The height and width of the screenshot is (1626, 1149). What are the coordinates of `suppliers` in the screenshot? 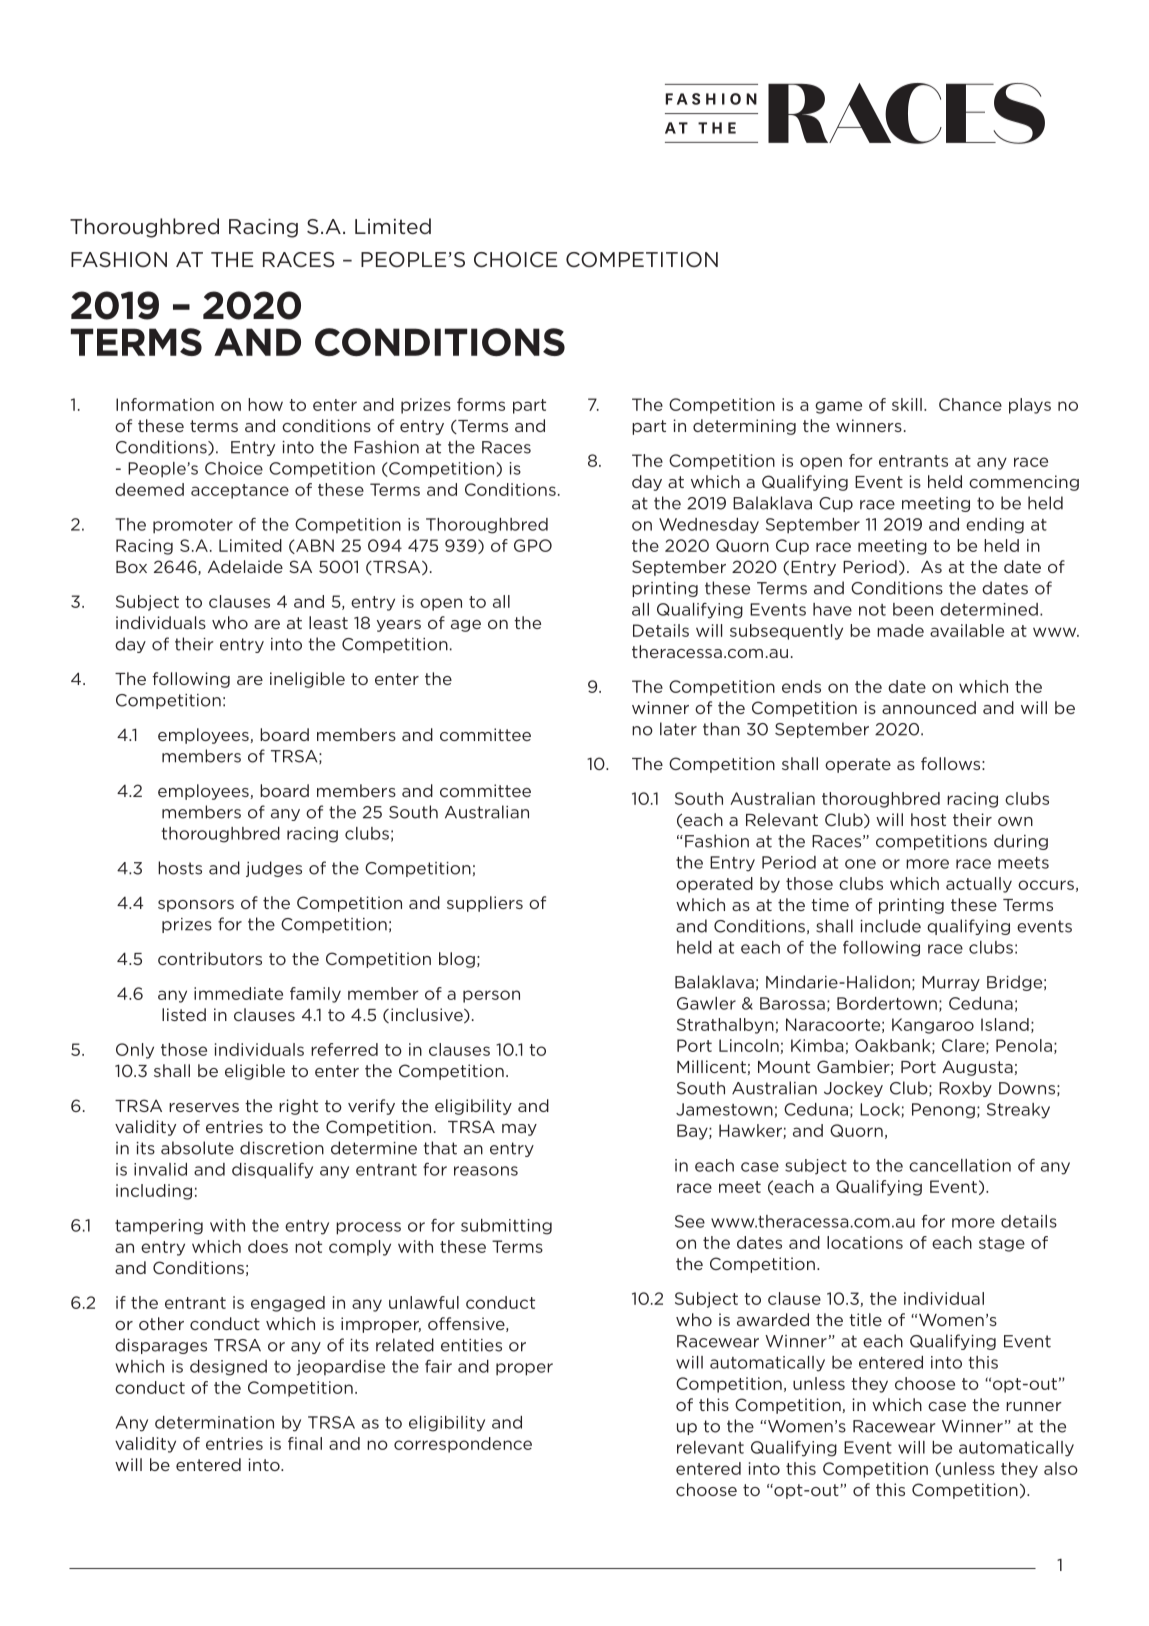 It's located at (485, 904).
